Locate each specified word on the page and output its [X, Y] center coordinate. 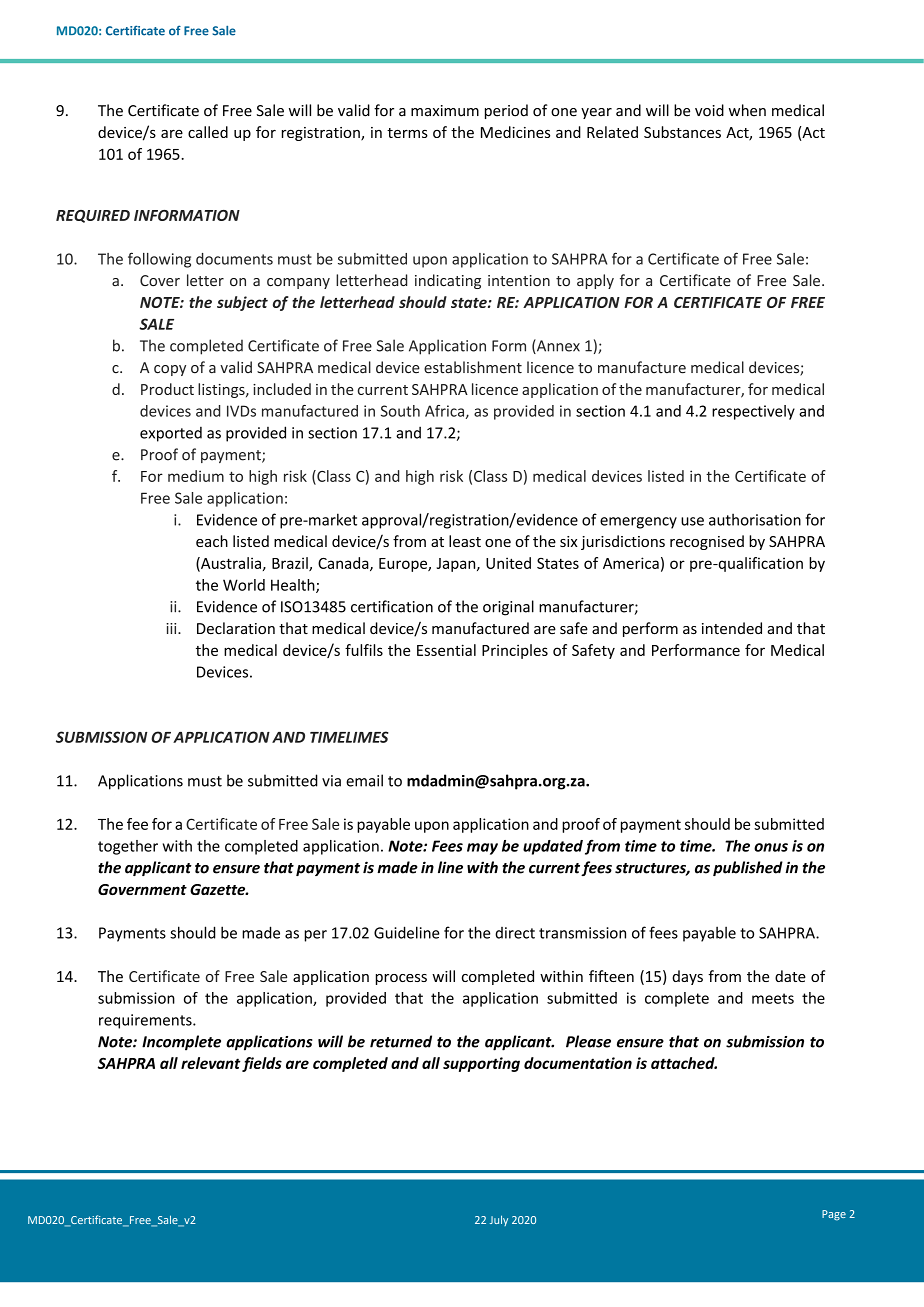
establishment [473, 367]
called [208, 132]
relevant [211, 1063]
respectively [753, 412]
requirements [146, 1021]
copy [170, 370]
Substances [682, 132]
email [364, 780]
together [128, 847]
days [687, 977]
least [465, 541]
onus [771, 847]
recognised [707, 542]
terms [407, 133]
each [212, 541]
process [401, 979]
